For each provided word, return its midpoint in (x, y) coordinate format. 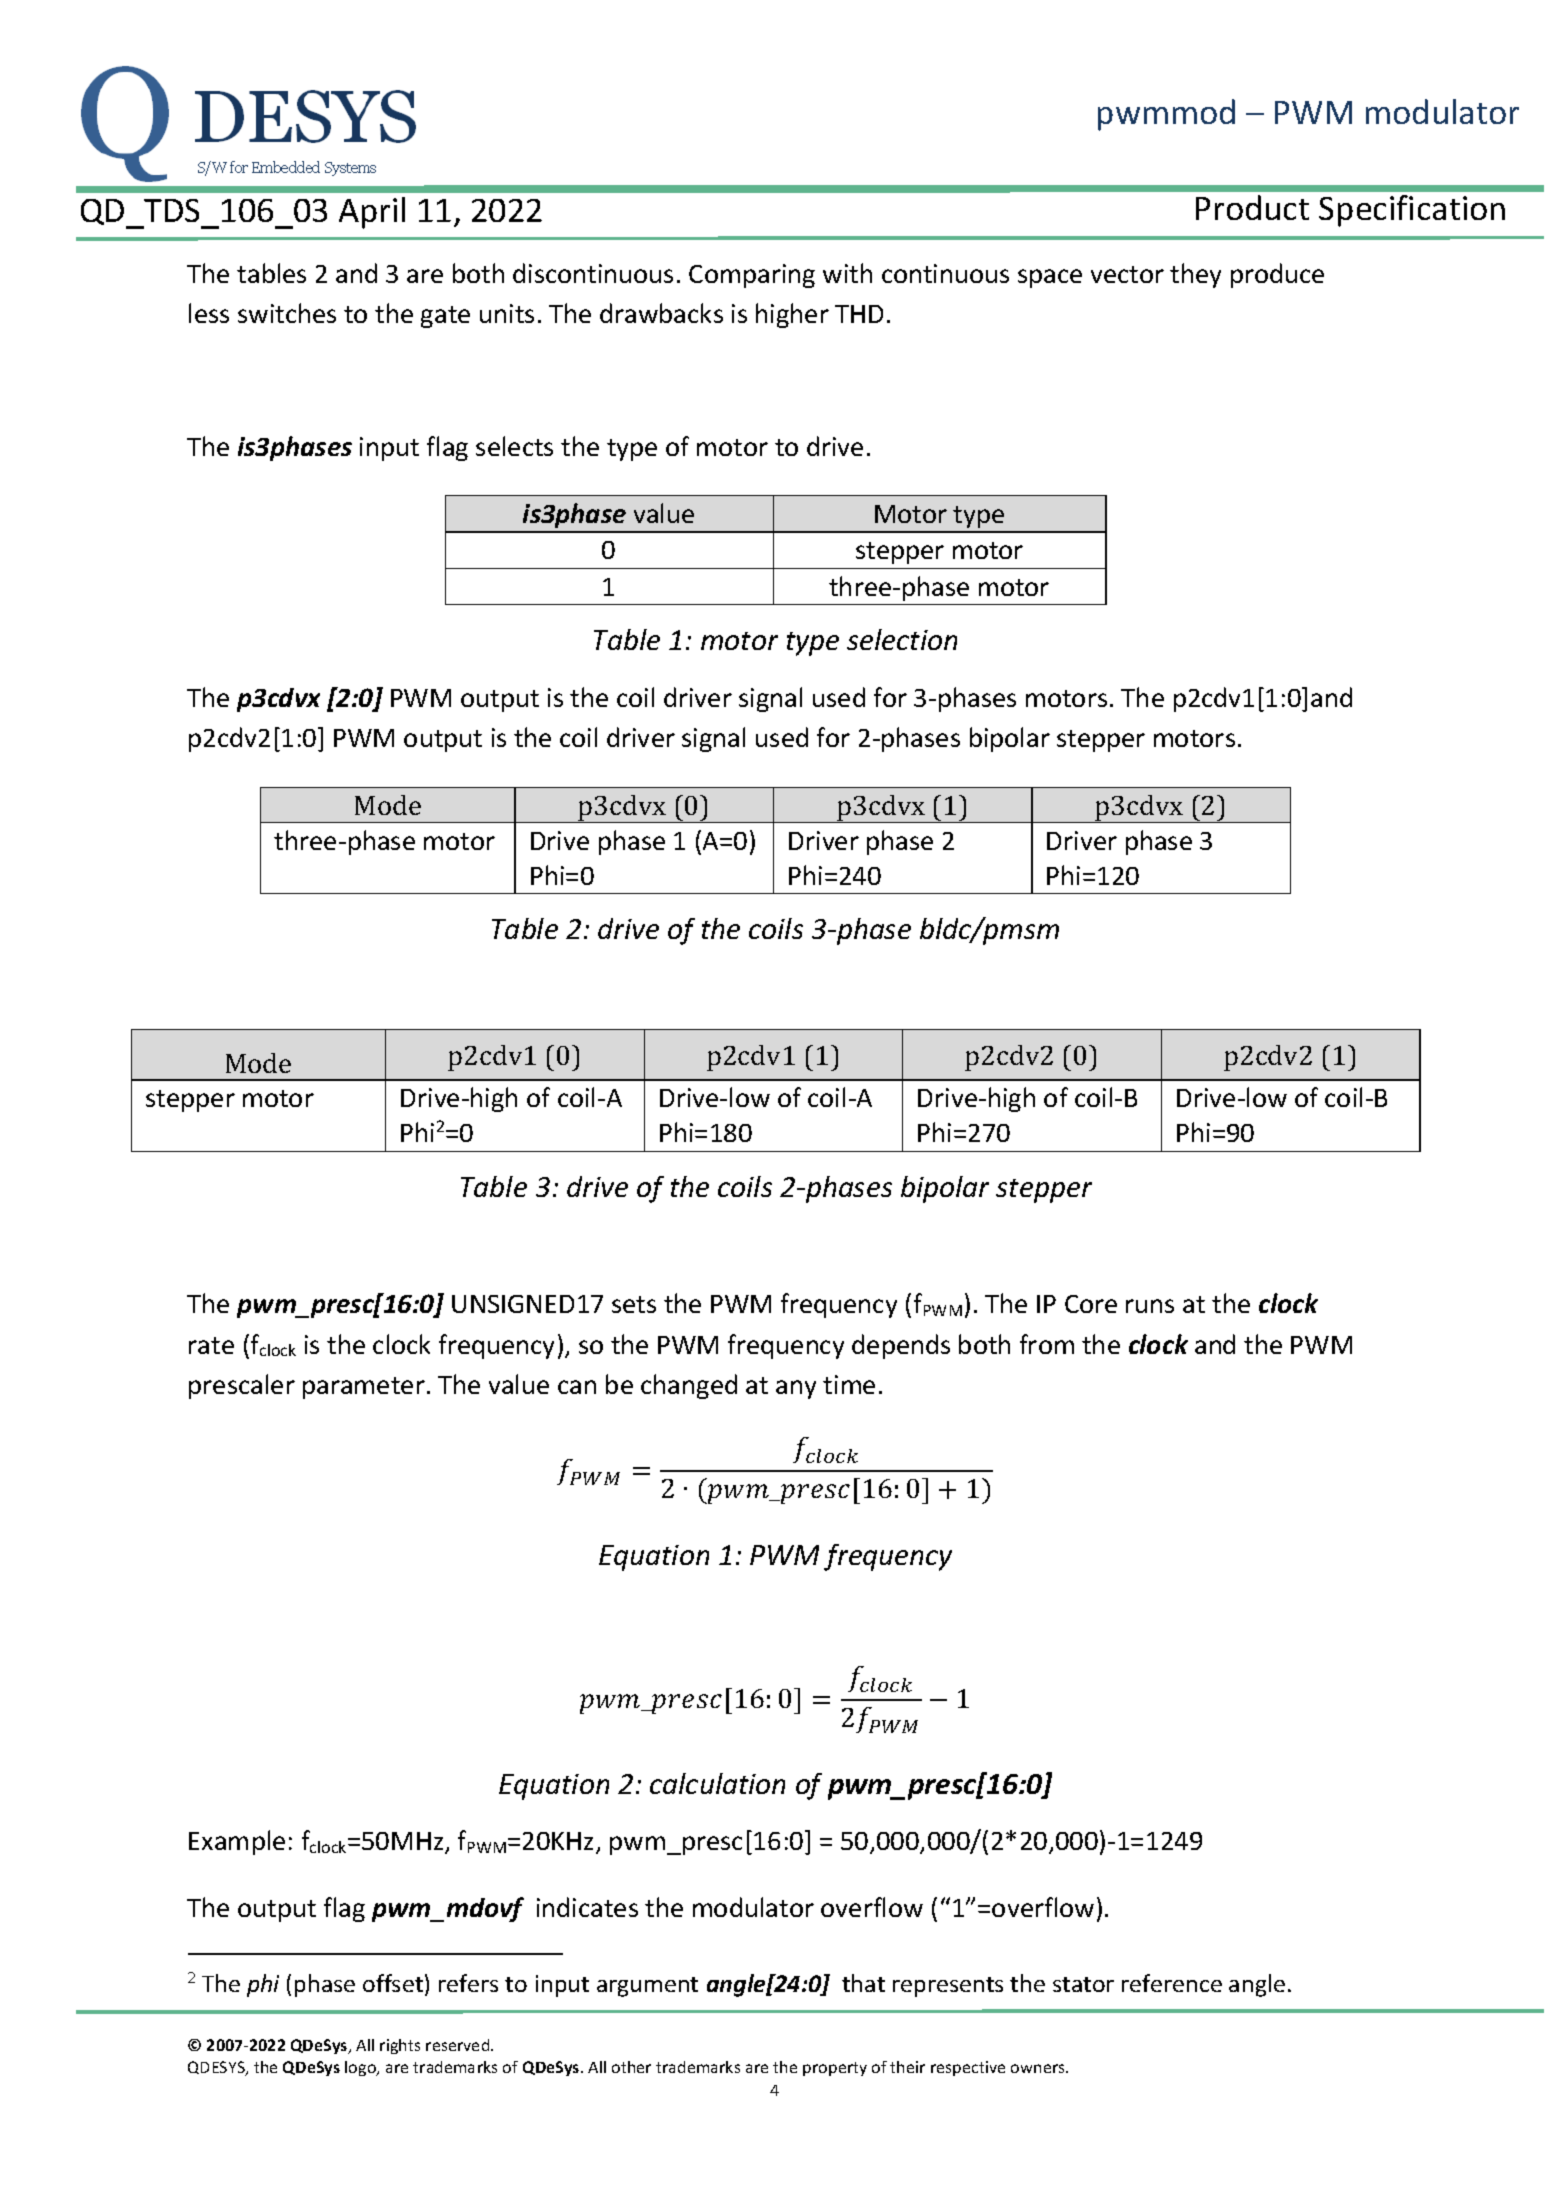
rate (211, 1345)
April (372, 213)
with (847, 273)
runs (1150, 1306)
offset (393, 1983)
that (863, 1983)
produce (1277, 275)
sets (634, 1304)
